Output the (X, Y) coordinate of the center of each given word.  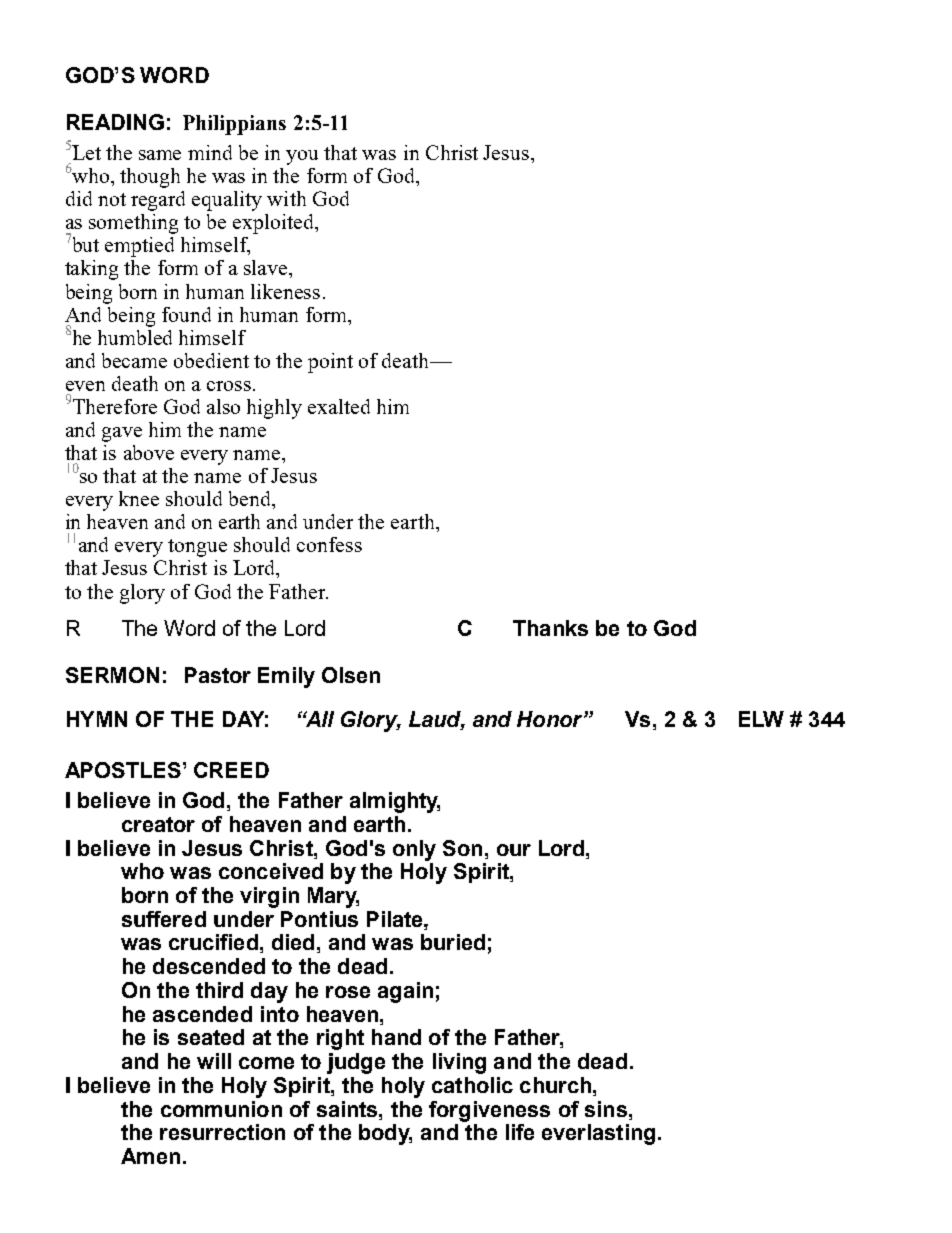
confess (329, 544)
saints (348, 1109)
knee (139, 498)
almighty (395, 802)
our (514, 850)
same (160, 155)
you (302, 157)
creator (158, 824)
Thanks (550, 628)
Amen (150, 1156)
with (286, 198)
